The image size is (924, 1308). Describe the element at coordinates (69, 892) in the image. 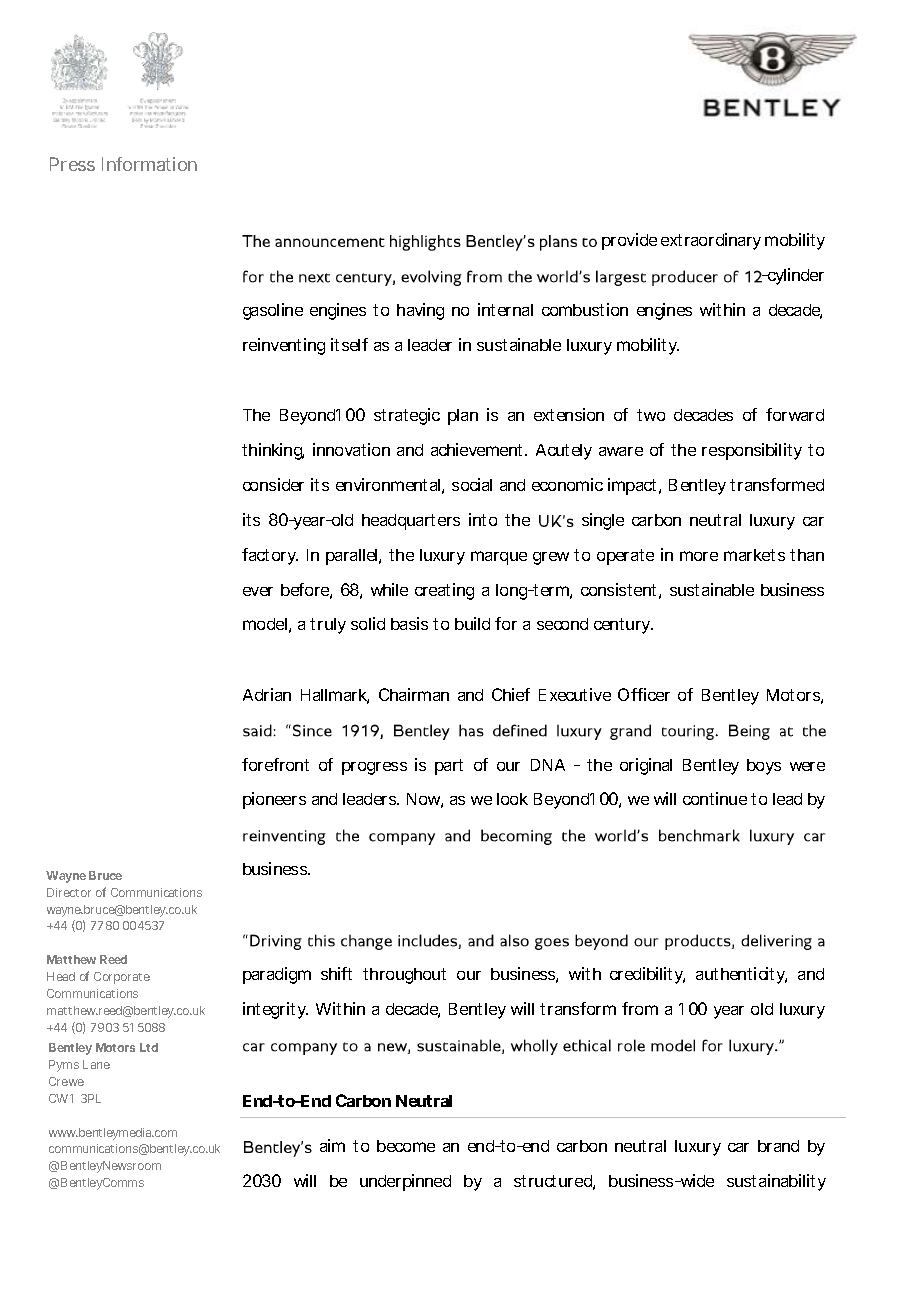

I see `Director` at that location.
